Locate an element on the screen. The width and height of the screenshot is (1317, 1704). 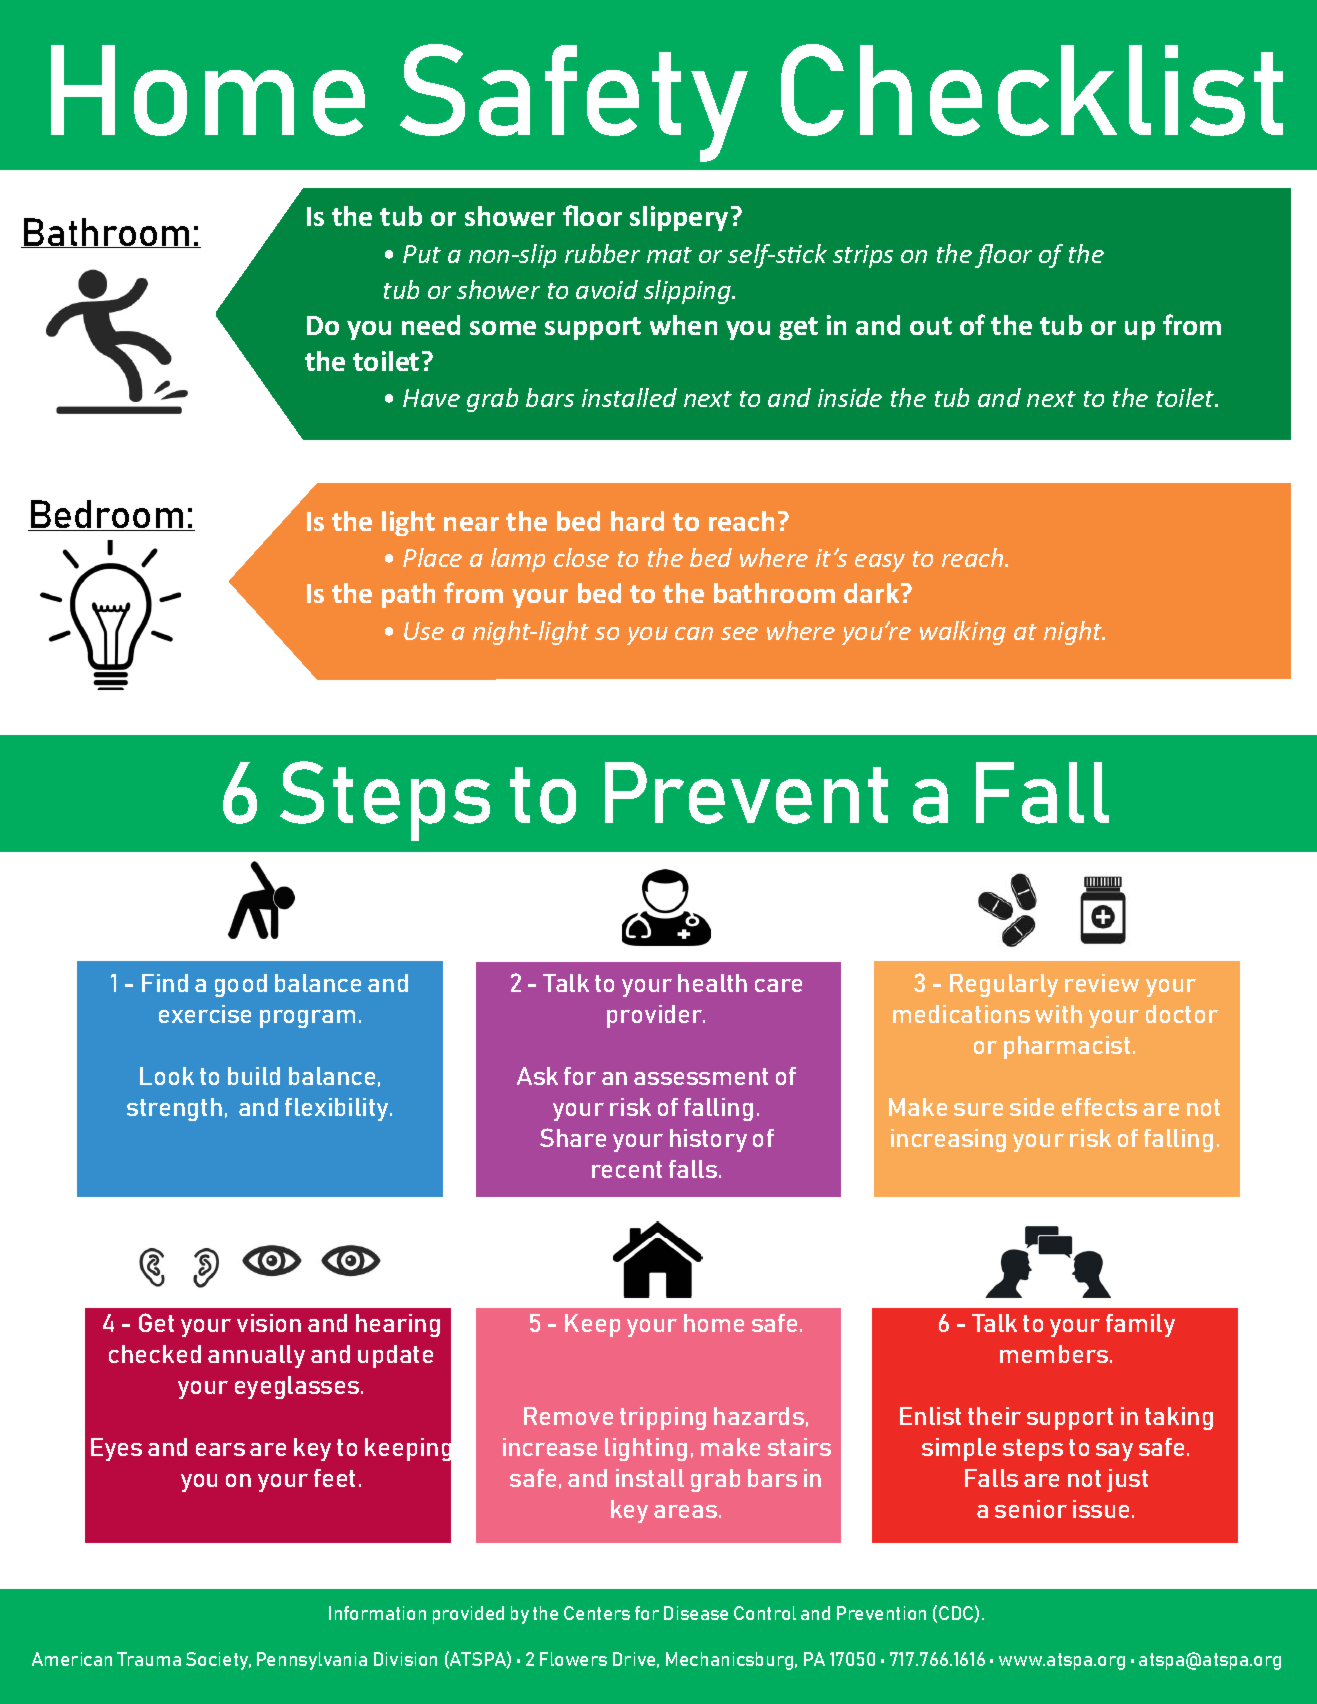
hard is located at coordinates (637, 521).
